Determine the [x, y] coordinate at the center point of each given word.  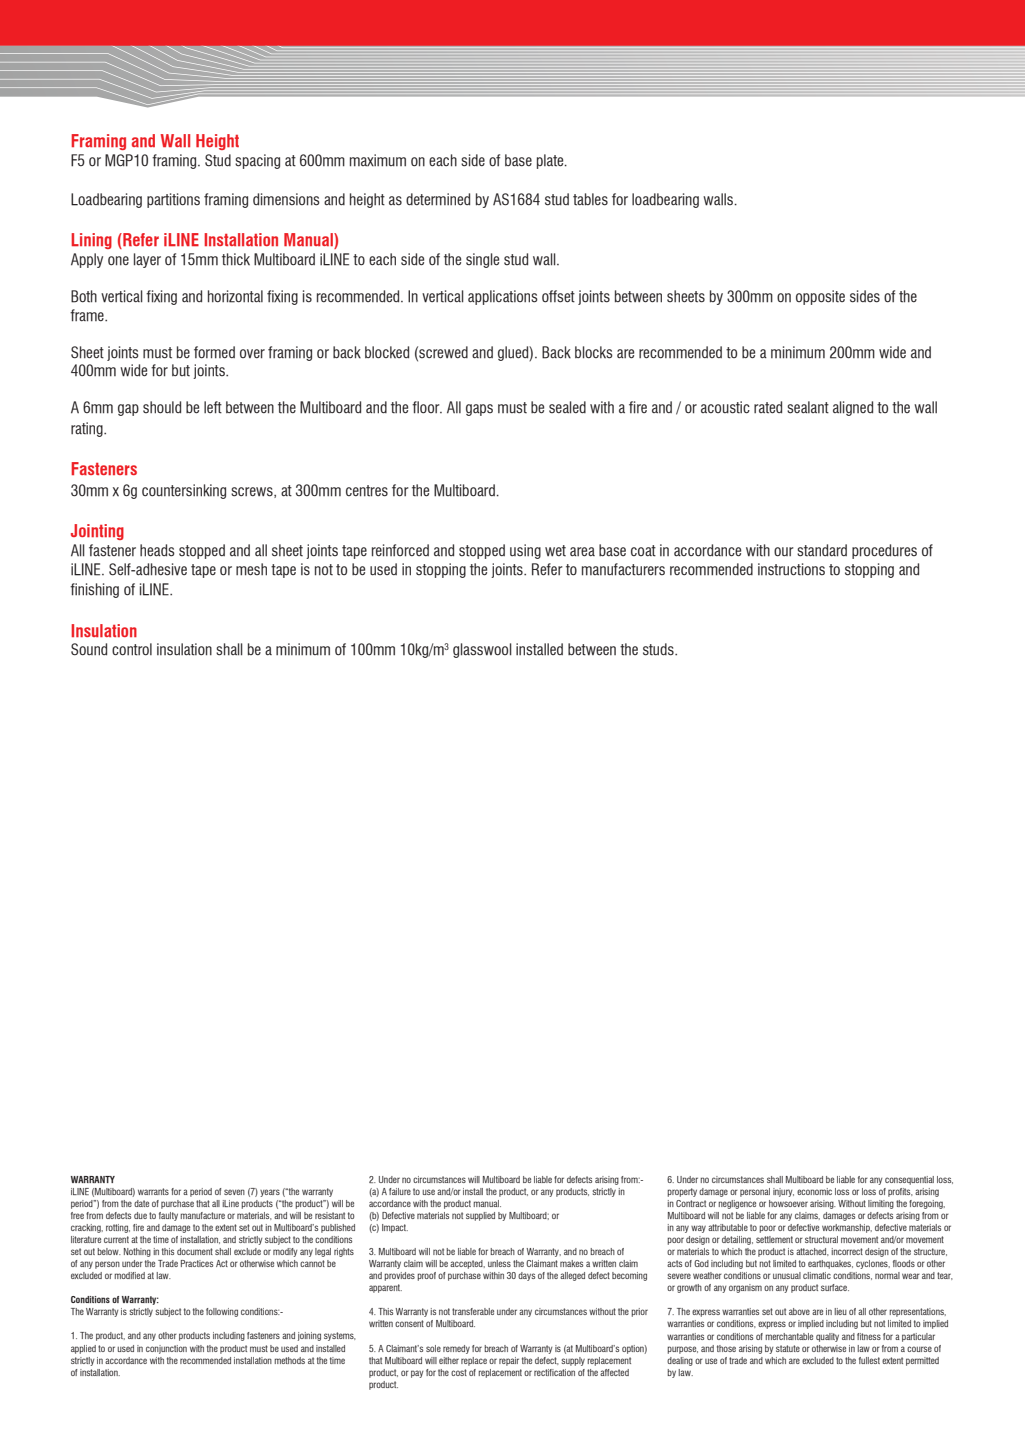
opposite [820, 297]
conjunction [166, 1349]
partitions [173, 200]
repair [509, 1361]
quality [827, 1337]
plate [551, 161]
